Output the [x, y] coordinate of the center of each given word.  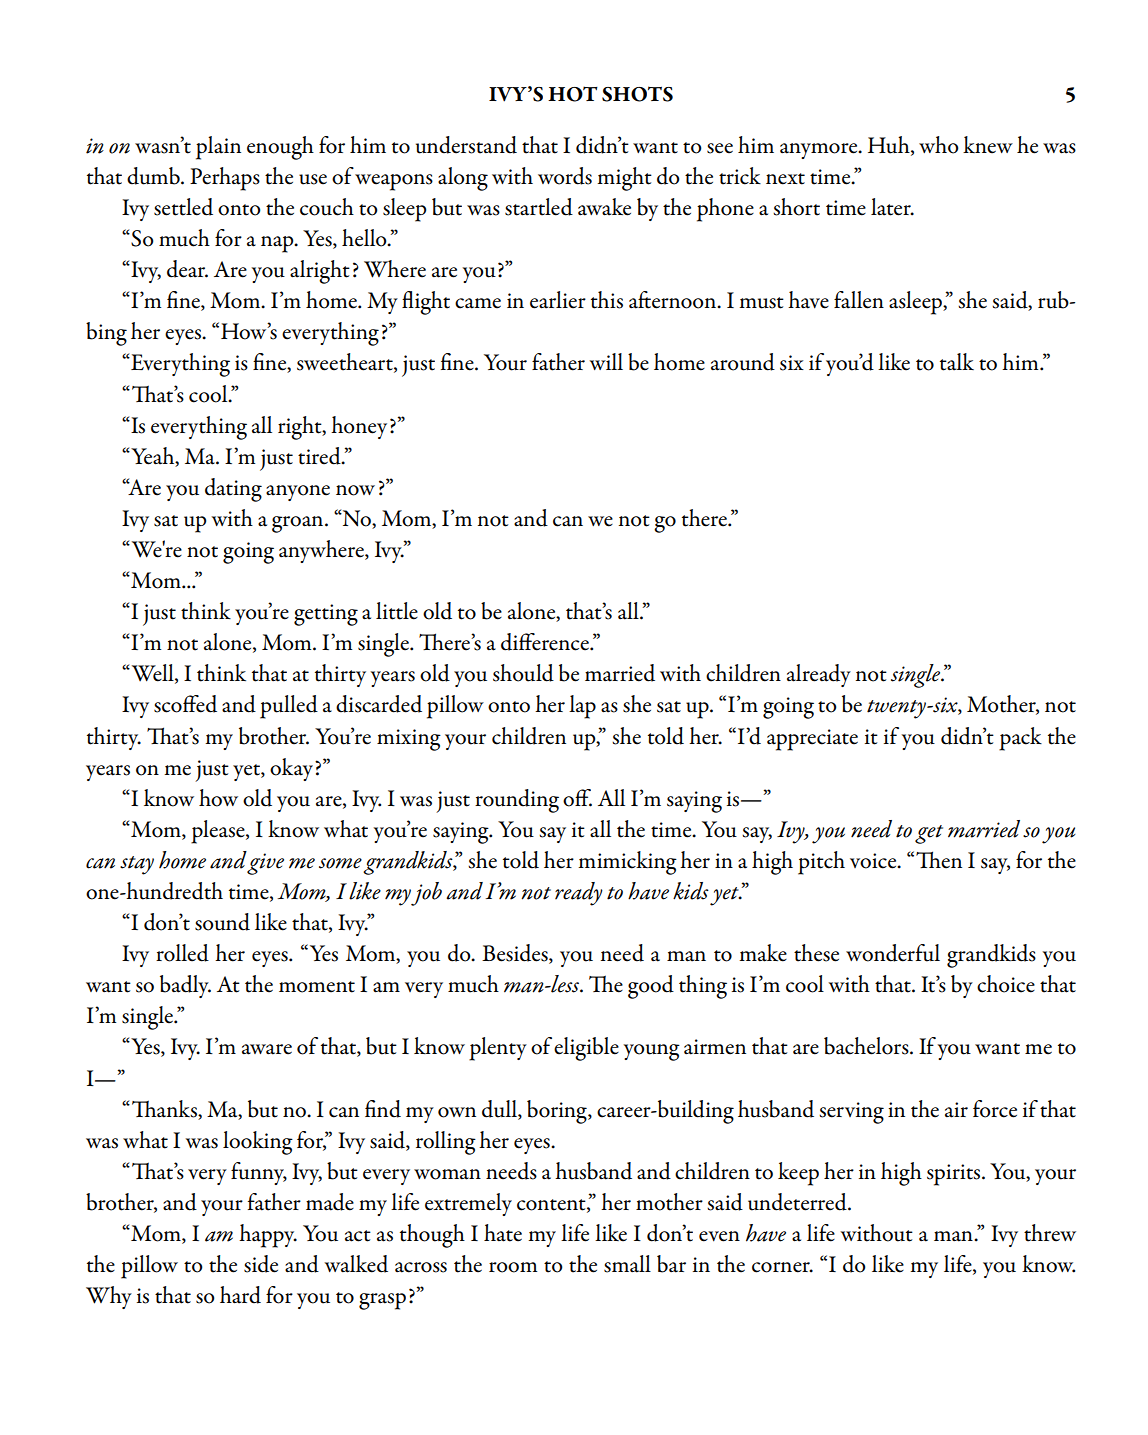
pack [1020, 739]
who [939, 145]
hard [240, 1295]
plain [218, 148]
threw [1050, 1233]
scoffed [185, 704]
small [627, 1264]
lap [582, 707]
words [565, 176]
